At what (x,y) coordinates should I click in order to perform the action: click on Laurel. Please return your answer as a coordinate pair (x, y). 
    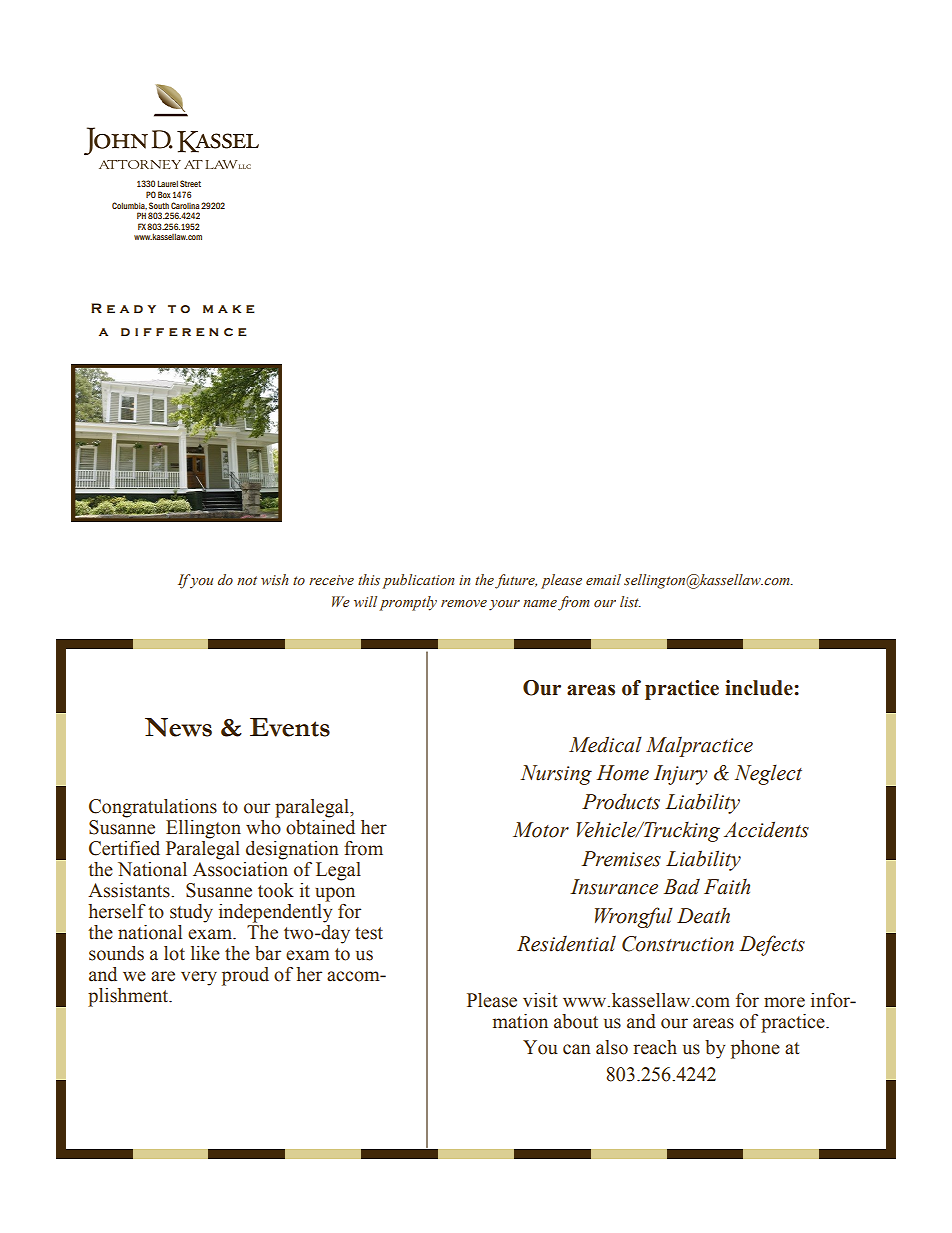
    Looking at the image, I should click on (168, 183).
